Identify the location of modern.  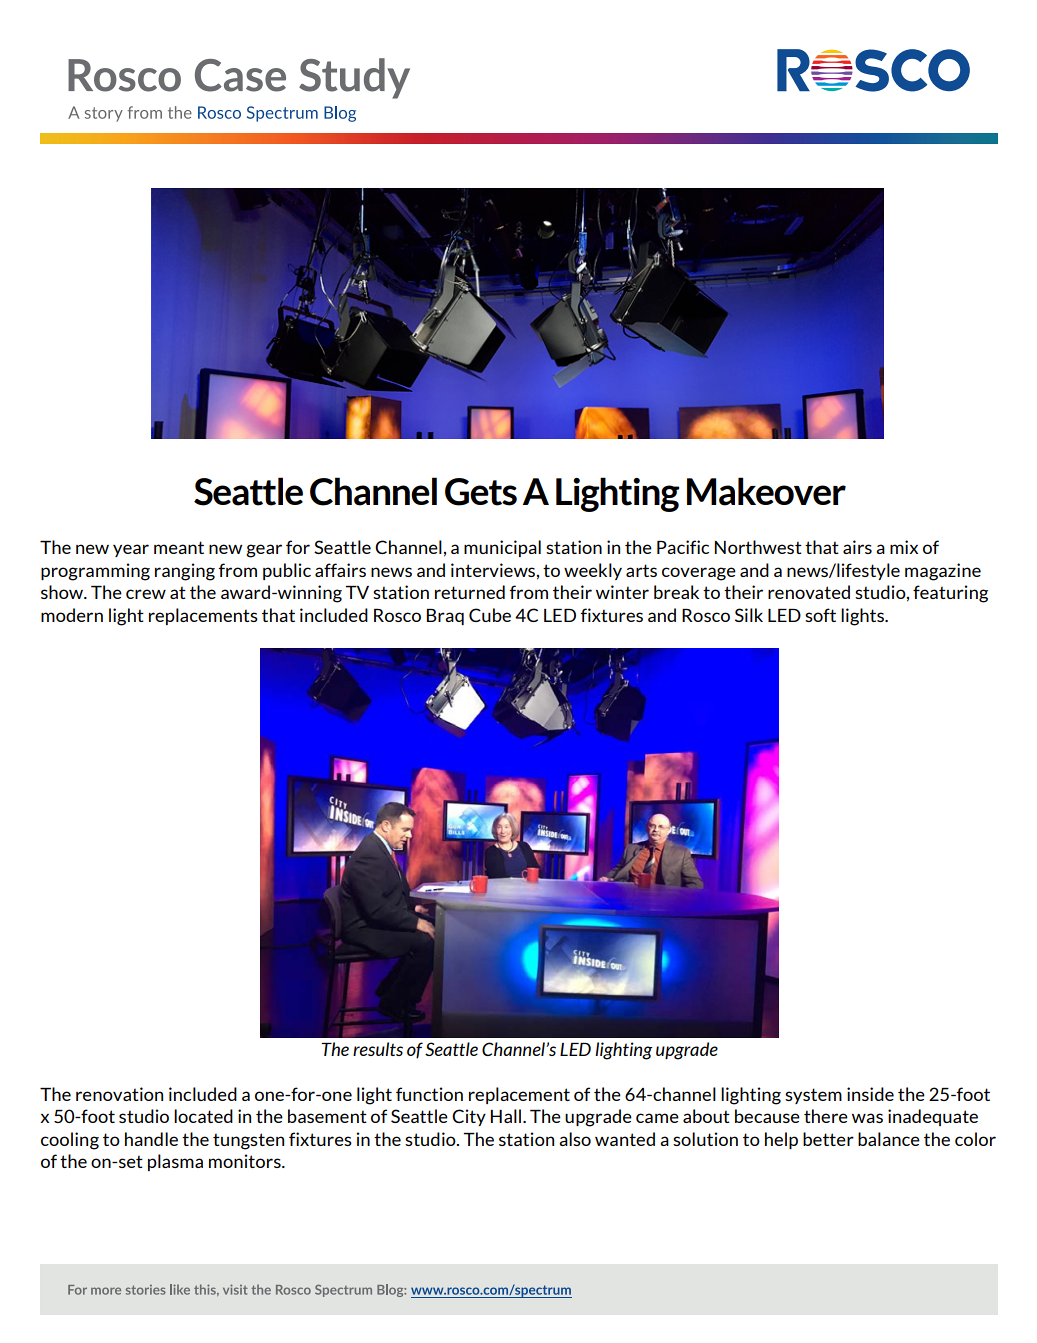
(72, 615).
